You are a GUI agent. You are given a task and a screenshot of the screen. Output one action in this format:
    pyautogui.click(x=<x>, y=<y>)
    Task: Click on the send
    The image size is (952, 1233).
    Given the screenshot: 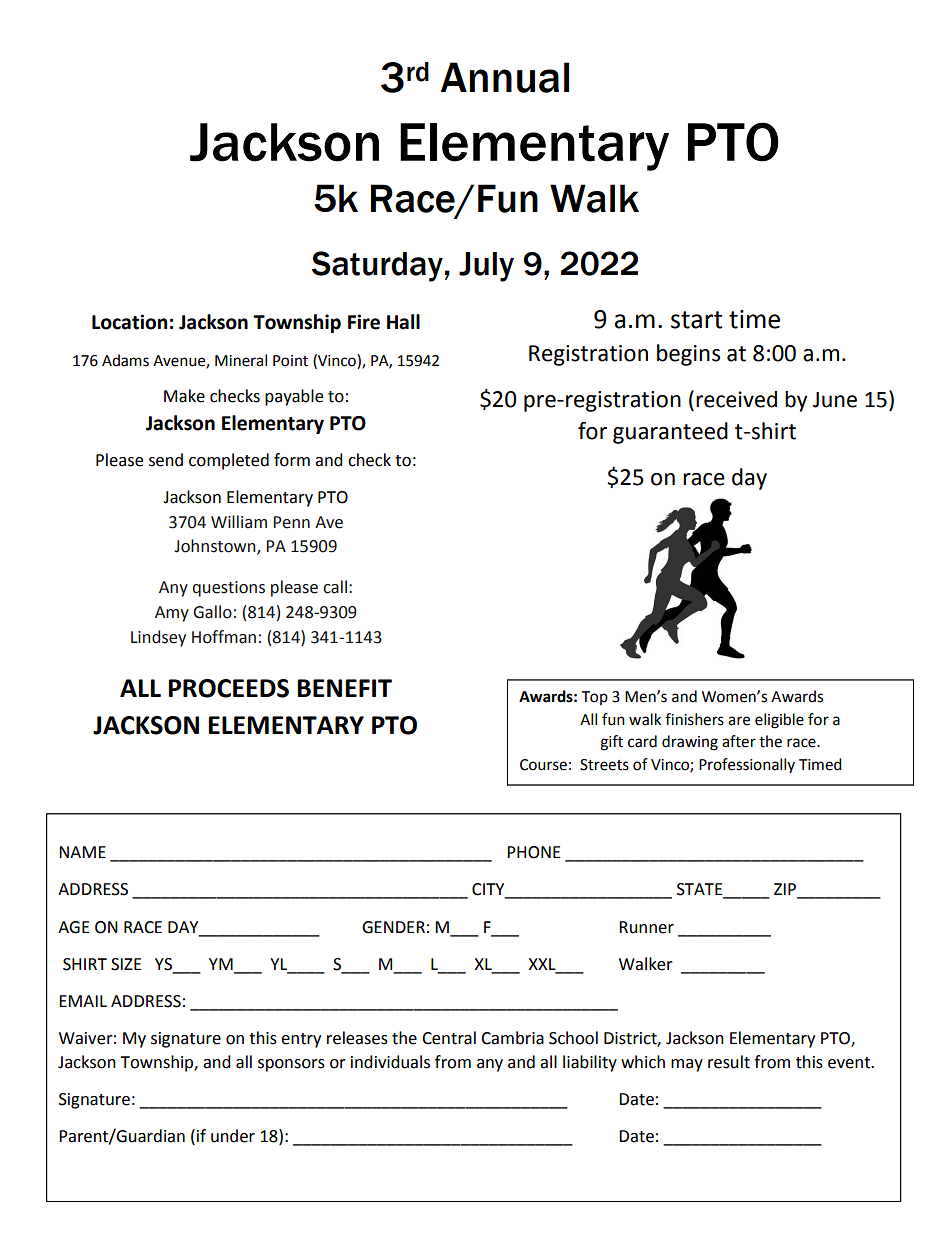 What is the action you would take?
    pyautogui.click(x=166, y=460)
